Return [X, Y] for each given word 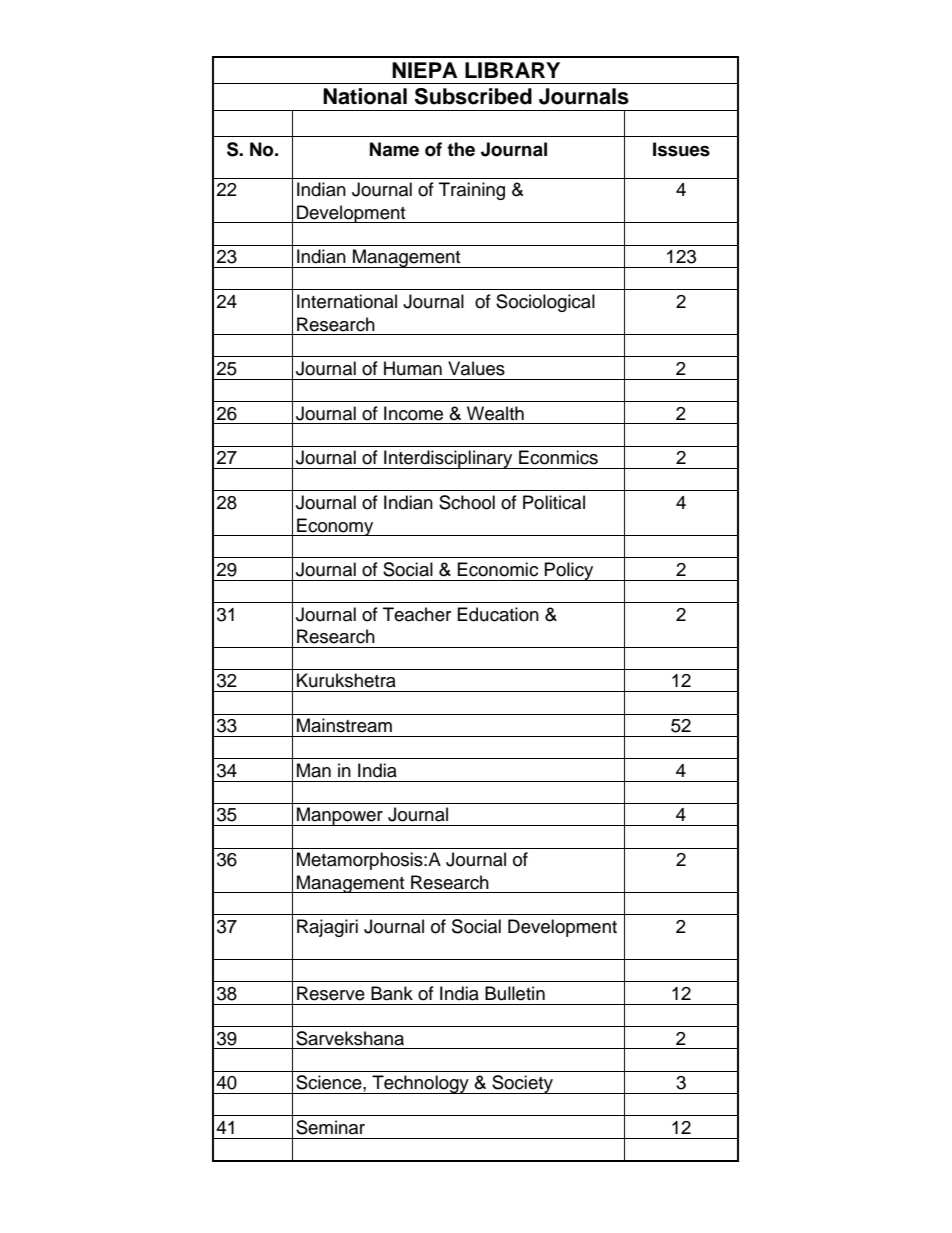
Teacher [417, 614]
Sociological [545, 303]
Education [498, 614]
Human [413, 368]
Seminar [330, 1127]
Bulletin [515, 993]
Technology [420, 1084]
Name [394, 149]
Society [522, 1084]
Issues [681, 149]
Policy [569, 571]
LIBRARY [512, 70]
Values [476, 368]
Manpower [340, 816]
